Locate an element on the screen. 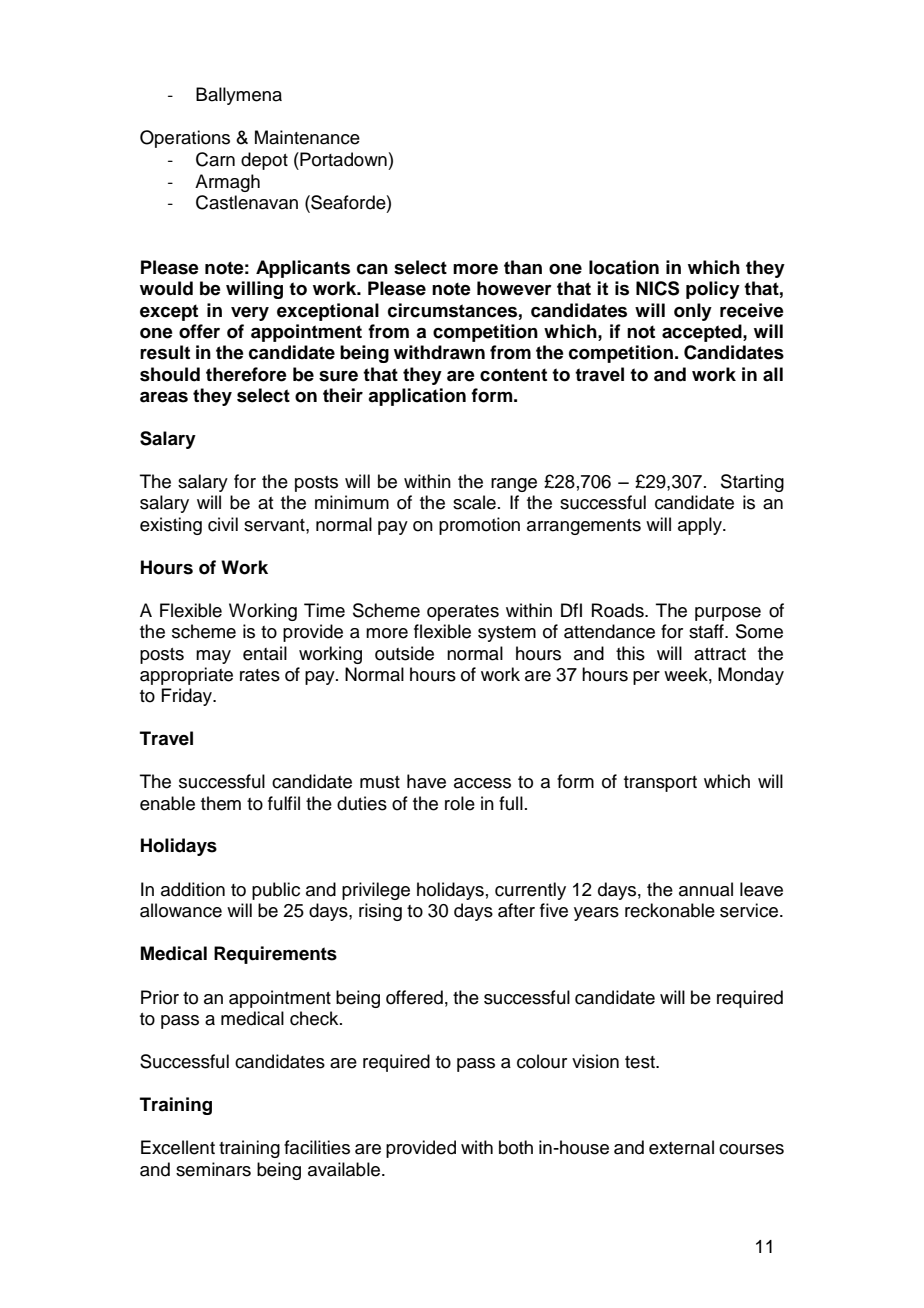  transport is located at coordinates (660, 784).
